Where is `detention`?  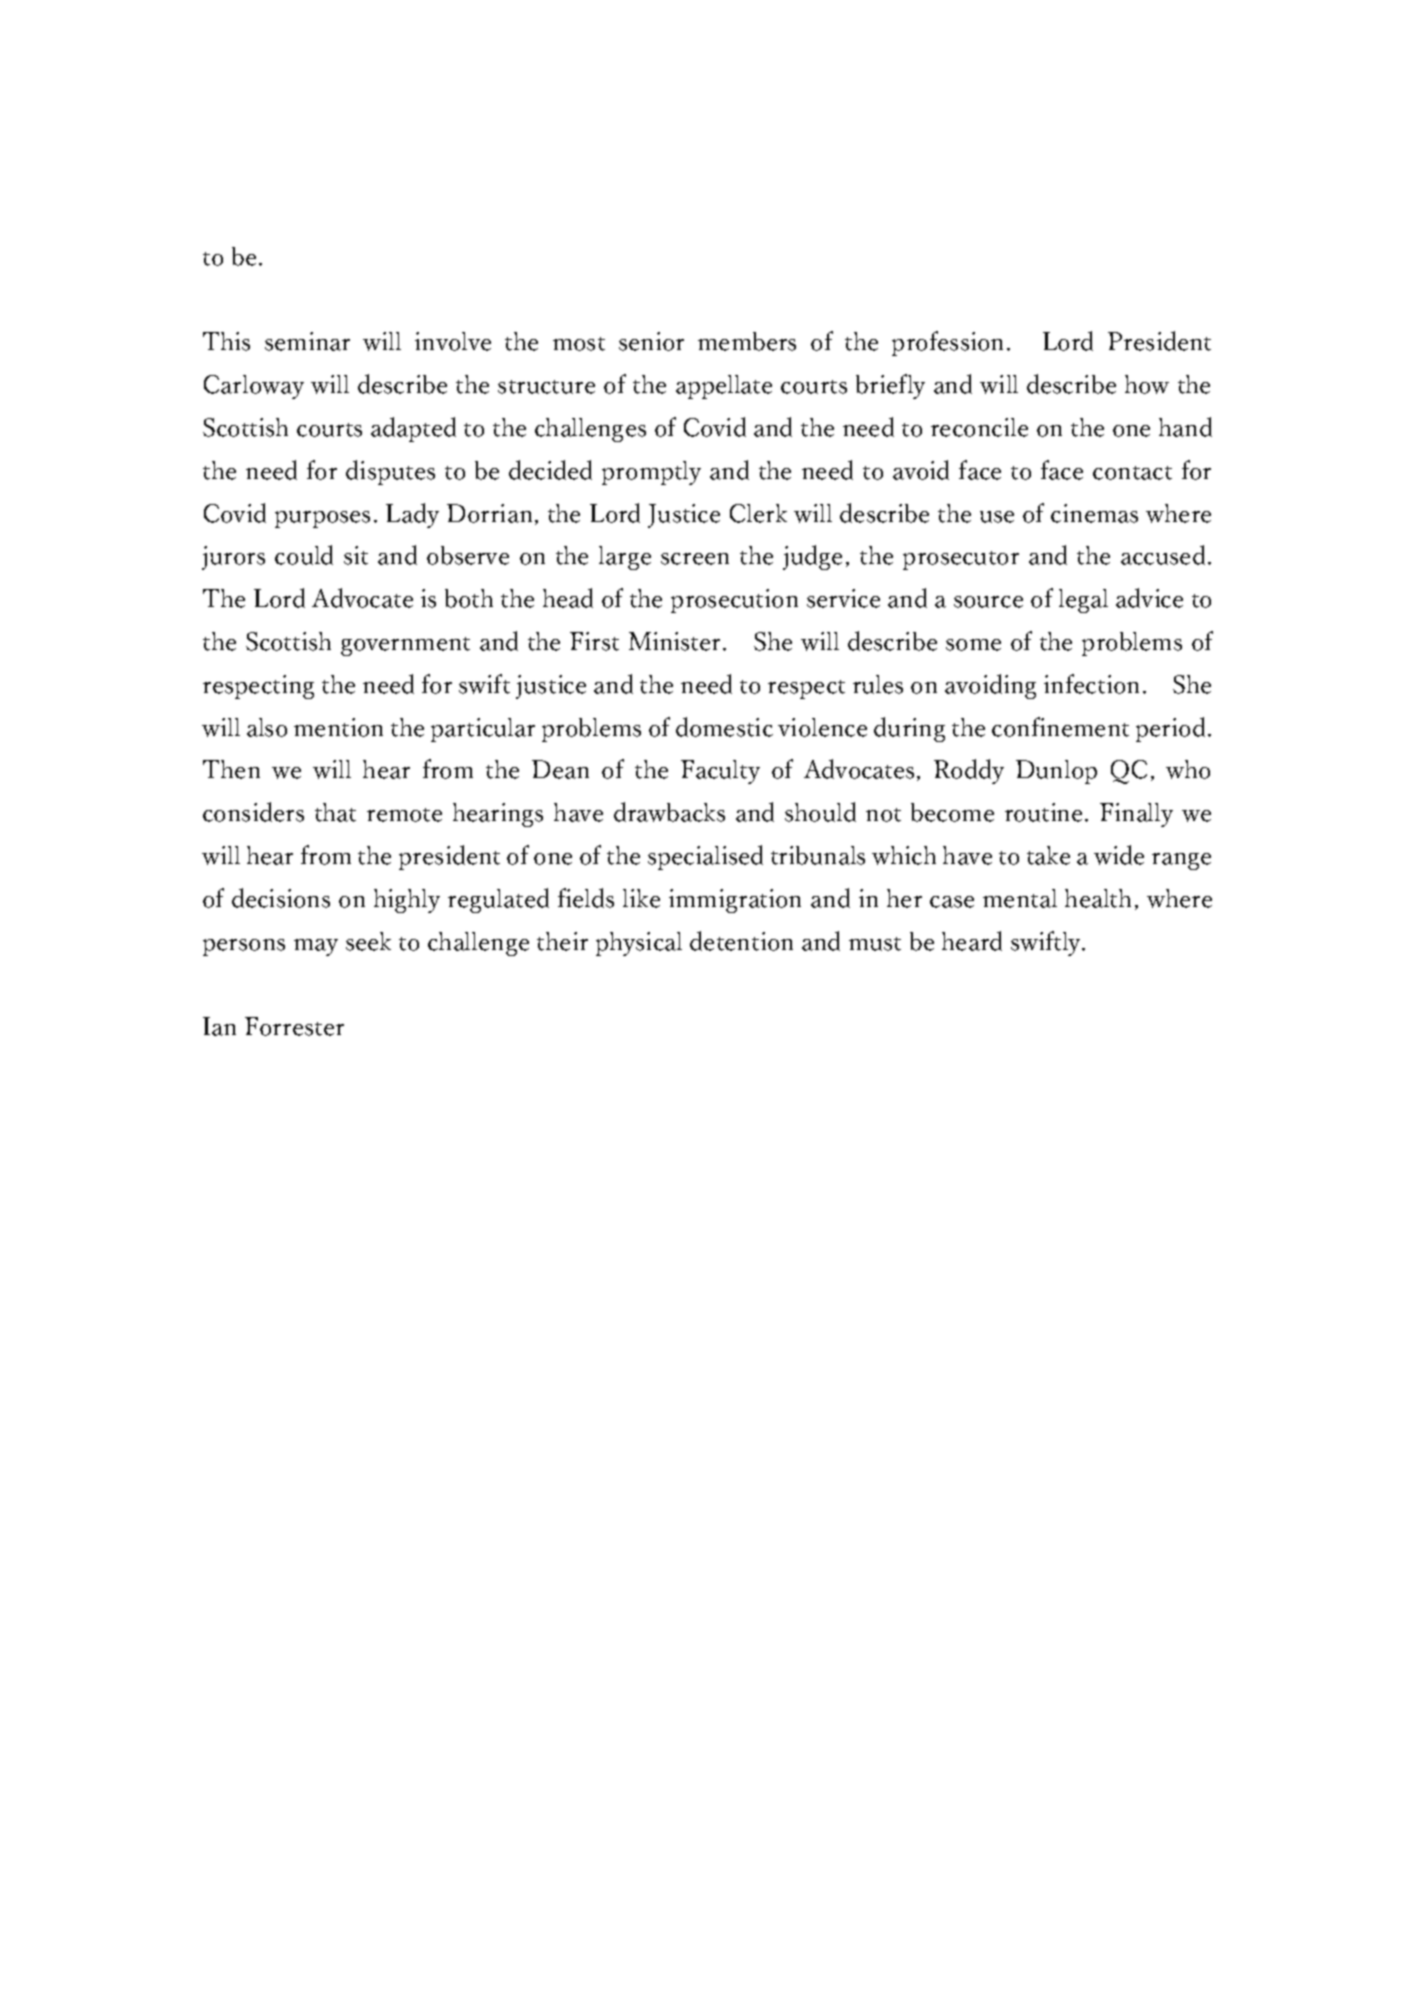 detention is located at coordinates (741, 941).
